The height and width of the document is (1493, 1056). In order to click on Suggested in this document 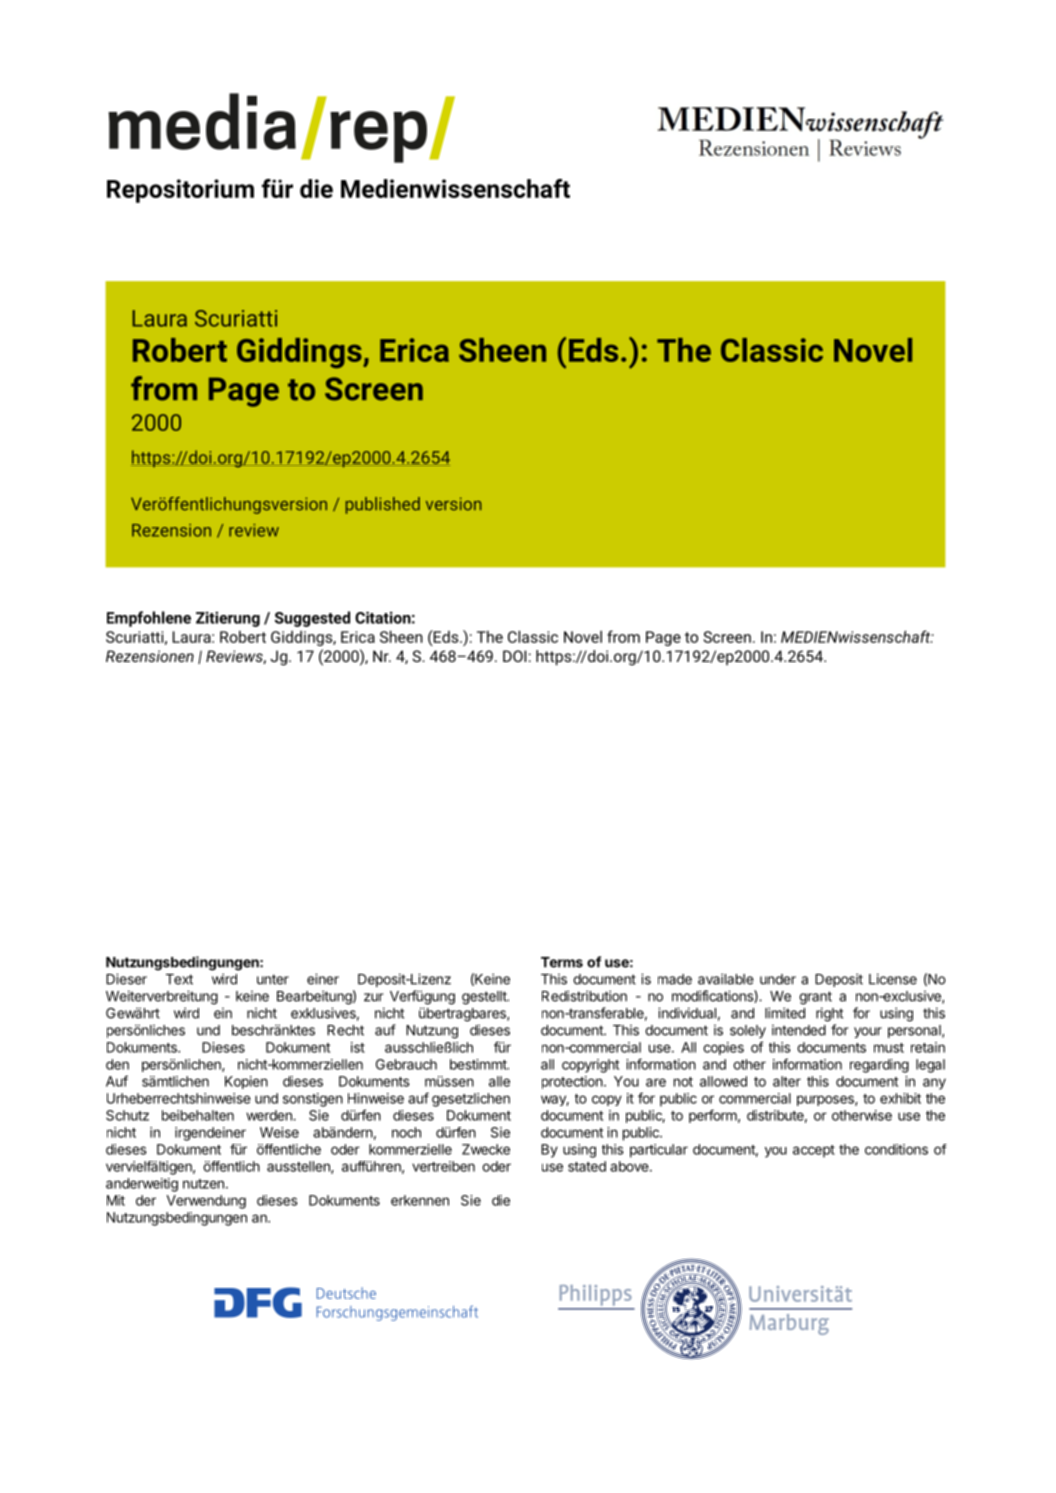, I will do `click(312, 619)`.
